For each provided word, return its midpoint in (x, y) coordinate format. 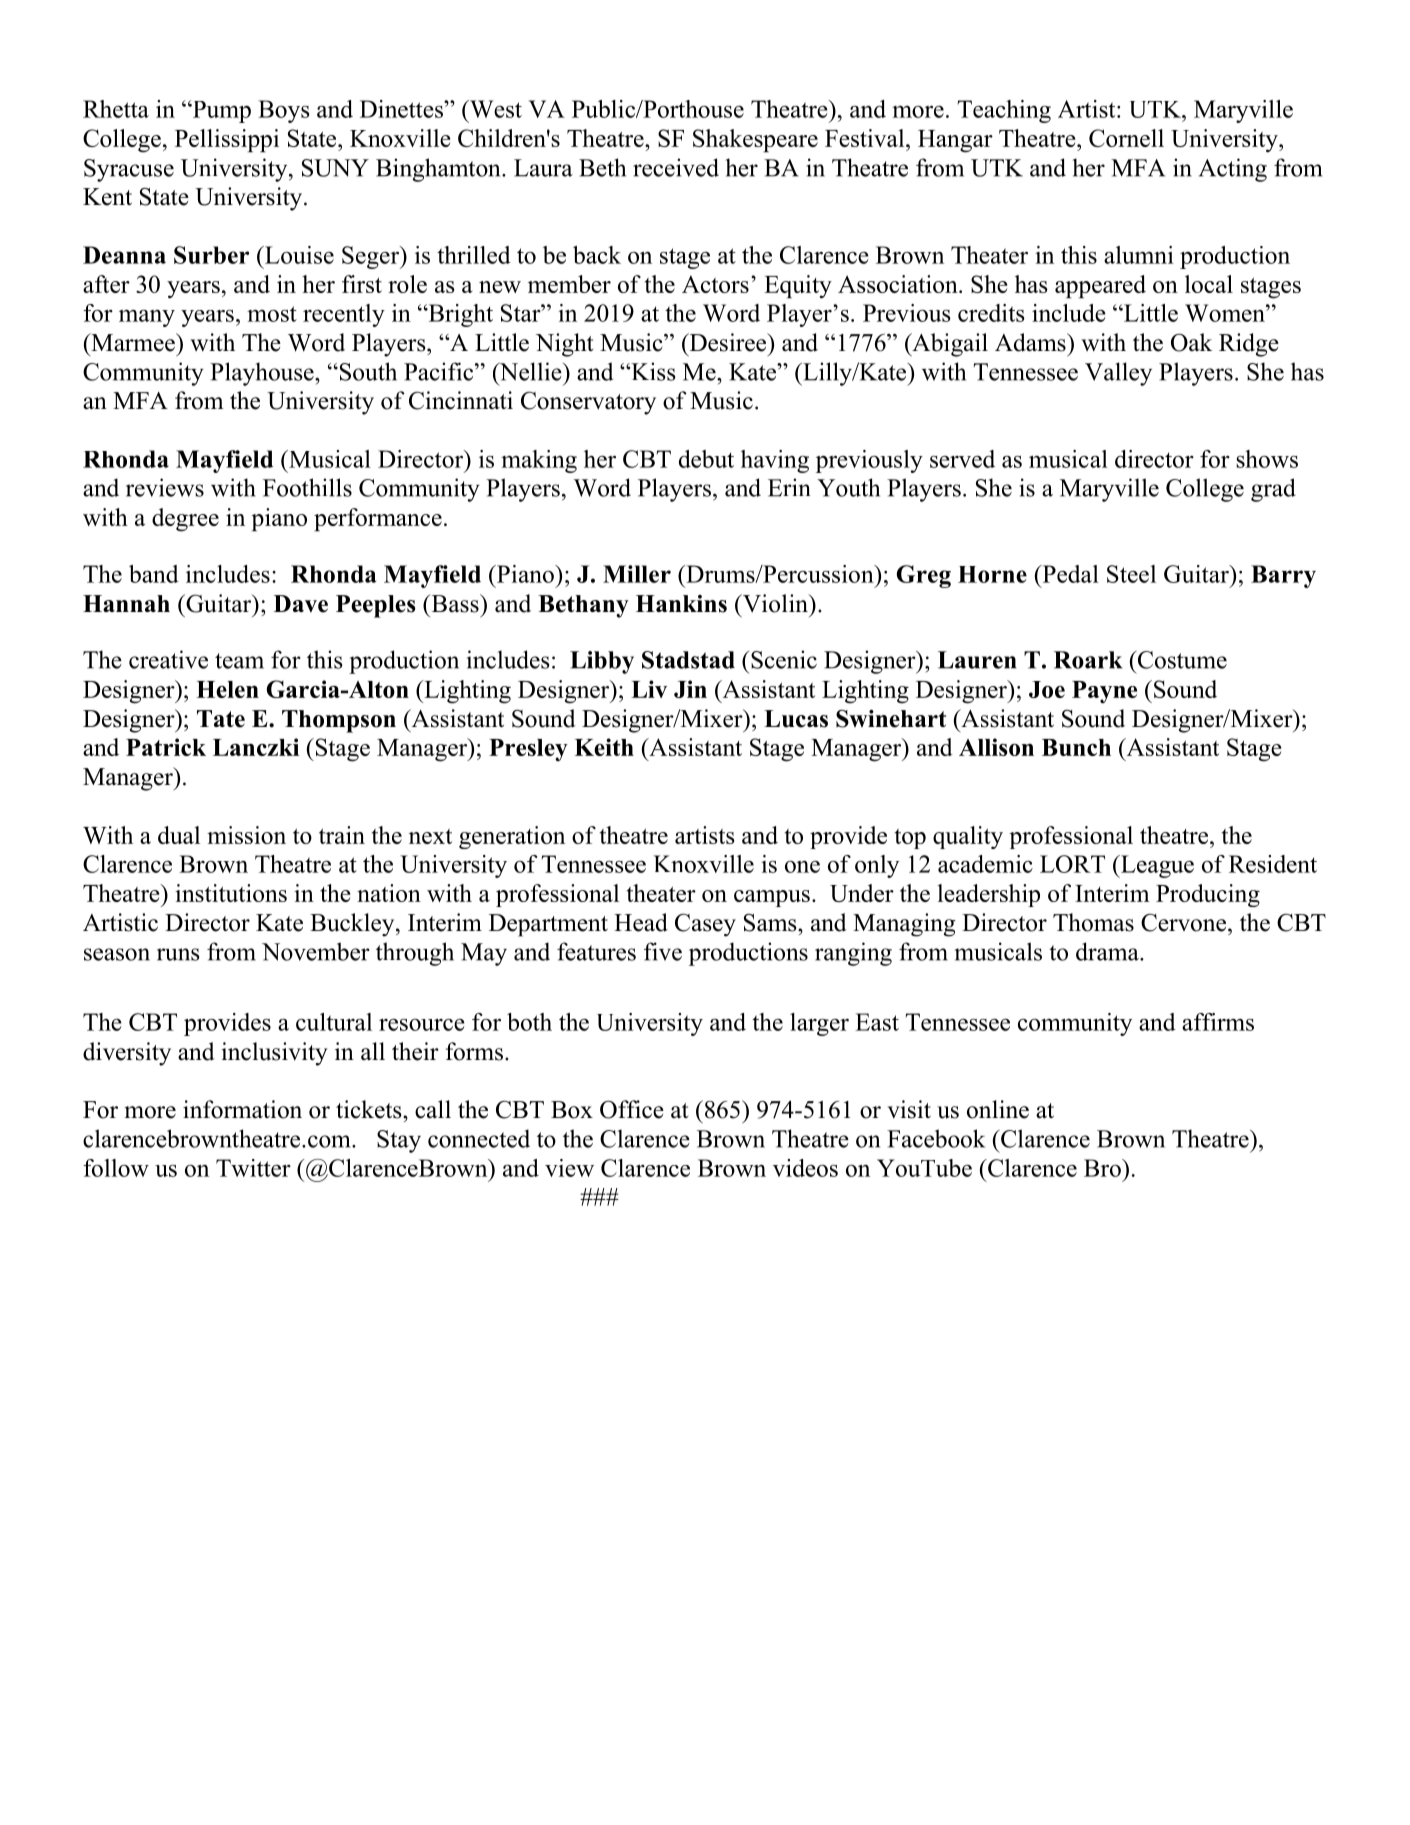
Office (632, 1109)
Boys (284, 111)
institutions (231, 893)
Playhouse (263, 374)
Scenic (784, 659)
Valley (1118, 374)
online (998, 1109)
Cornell (1126, 138)
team (239, 661)
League (1156, 866)
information (242, 1109)
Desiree (727, 342)
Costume (1181, 660)
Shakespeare (755, 140)
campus (772, 898)
